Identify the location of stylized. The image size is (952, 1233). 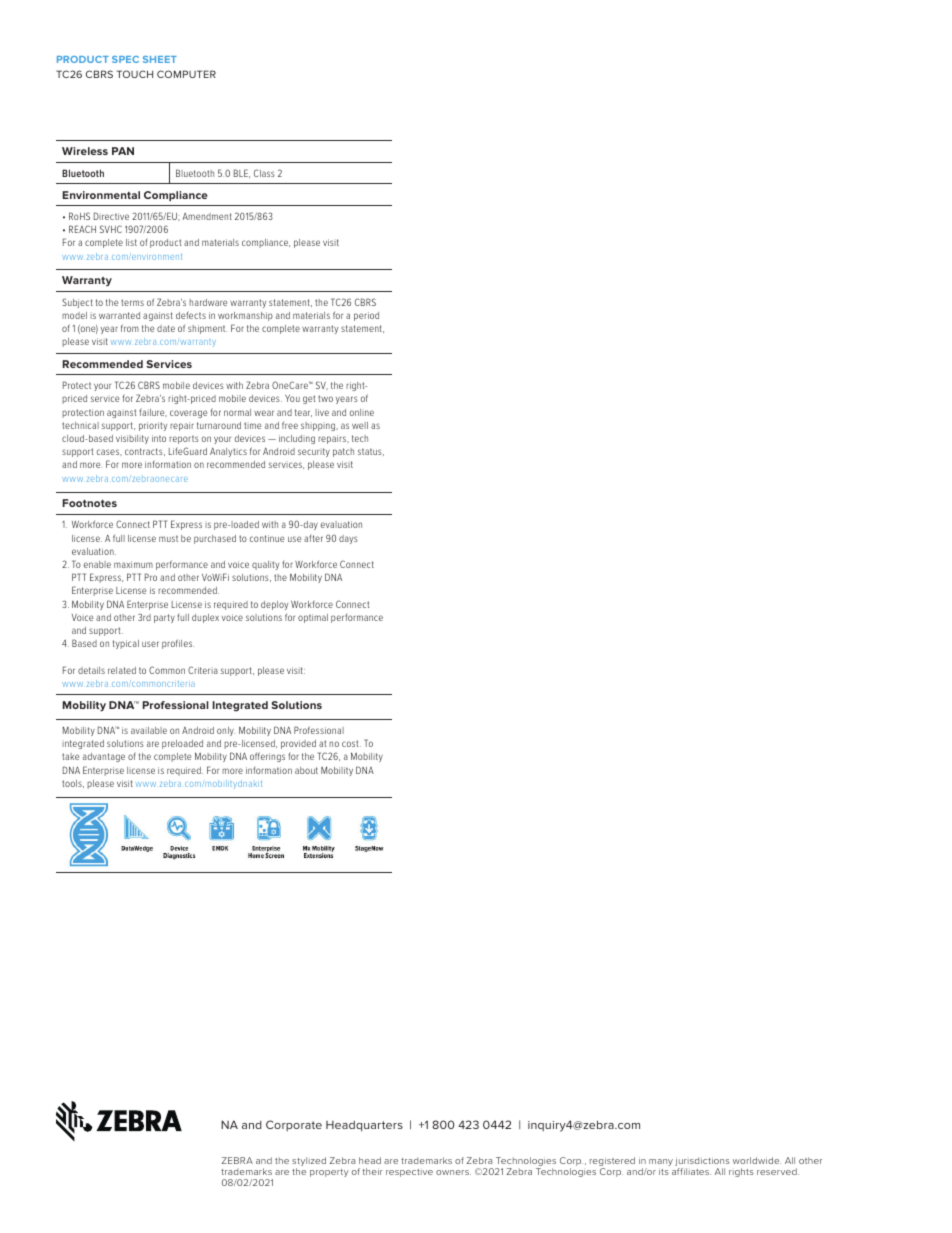
(309, 1163).
